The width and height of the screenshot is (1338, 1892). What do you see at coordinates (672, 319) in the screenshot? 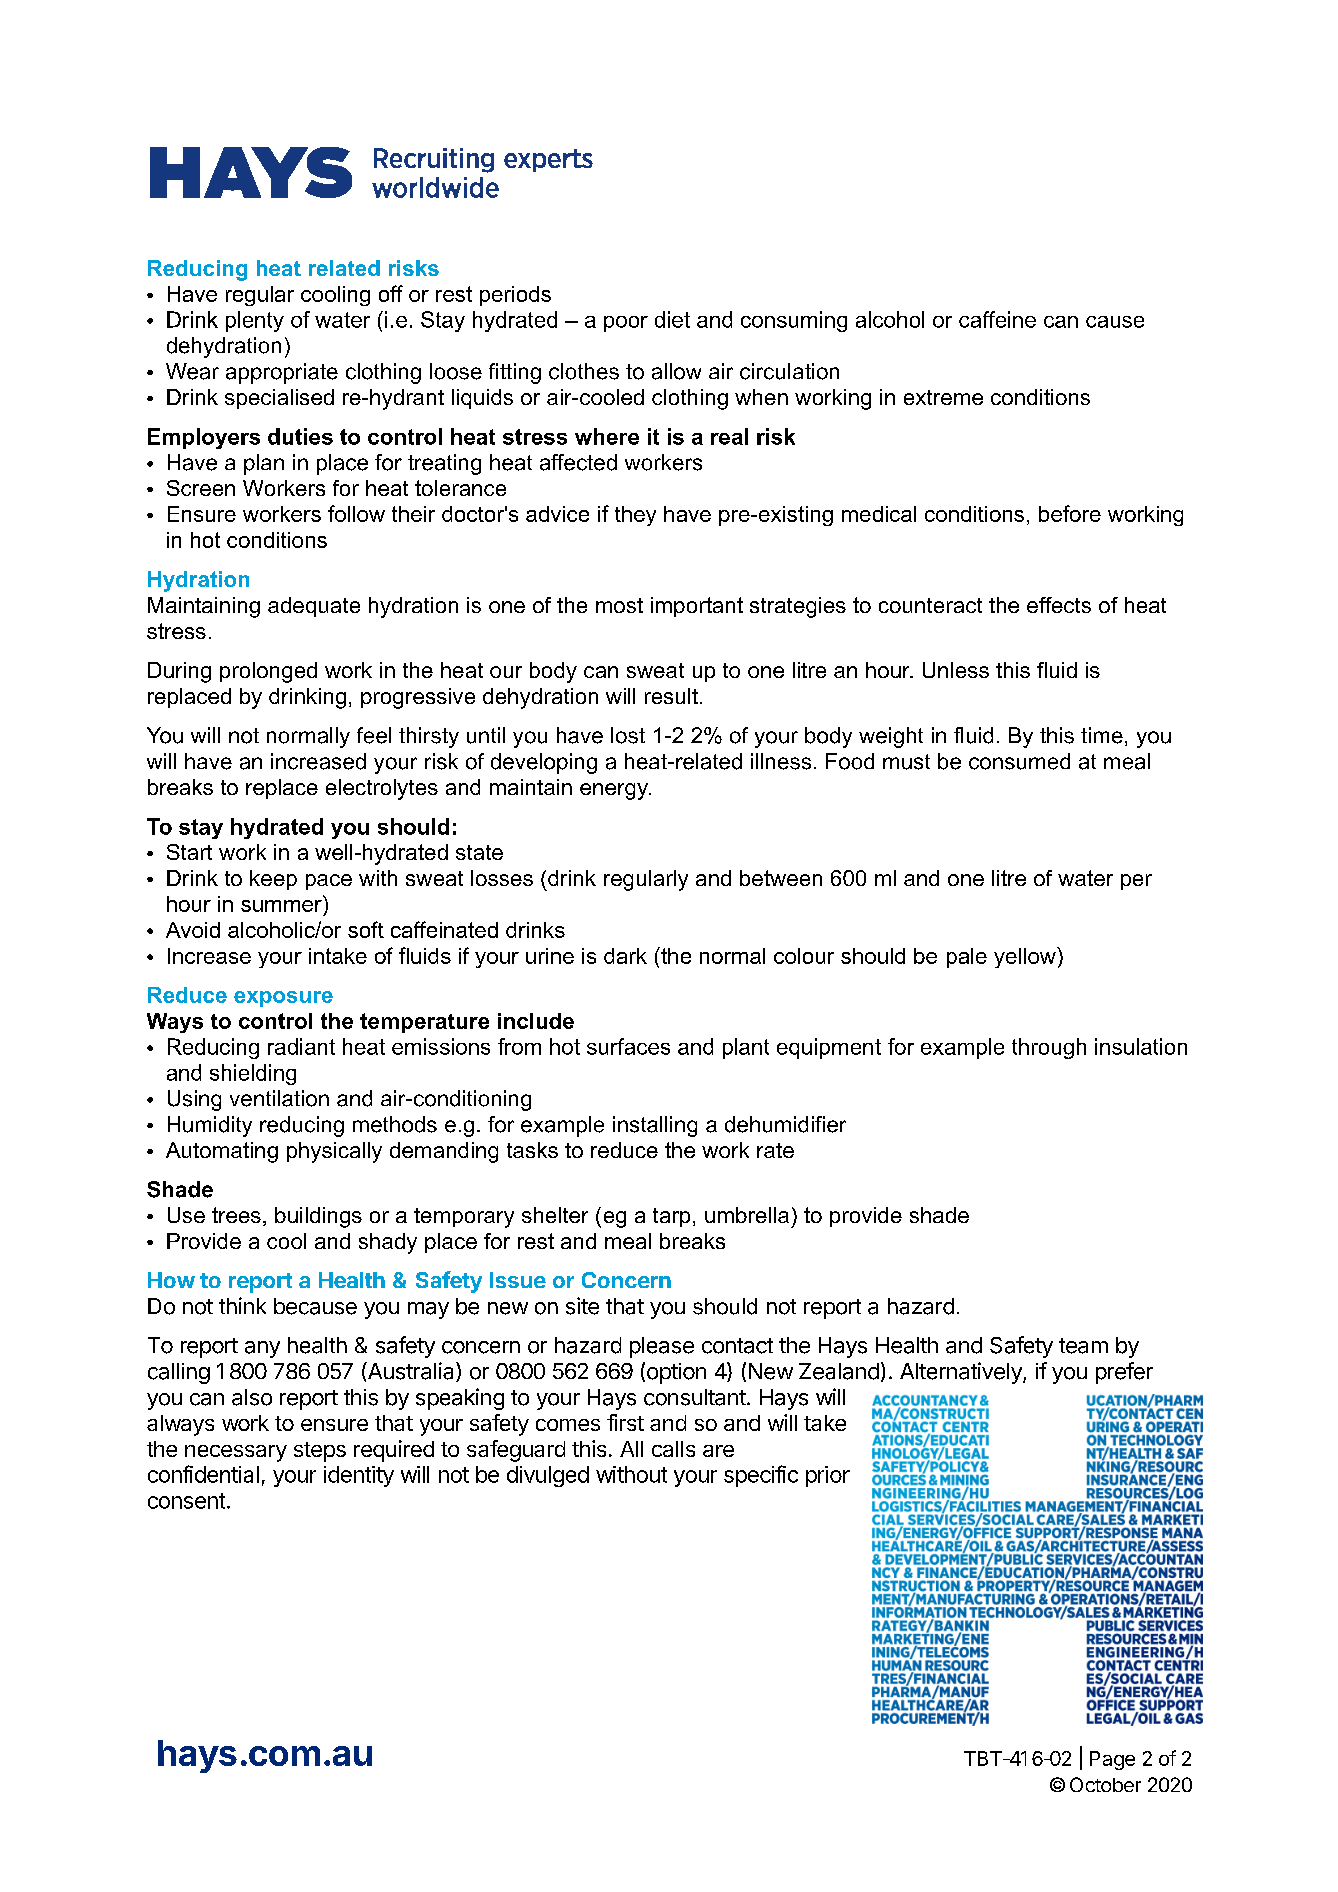
I see `diet` at bounding box center [672, 319].
